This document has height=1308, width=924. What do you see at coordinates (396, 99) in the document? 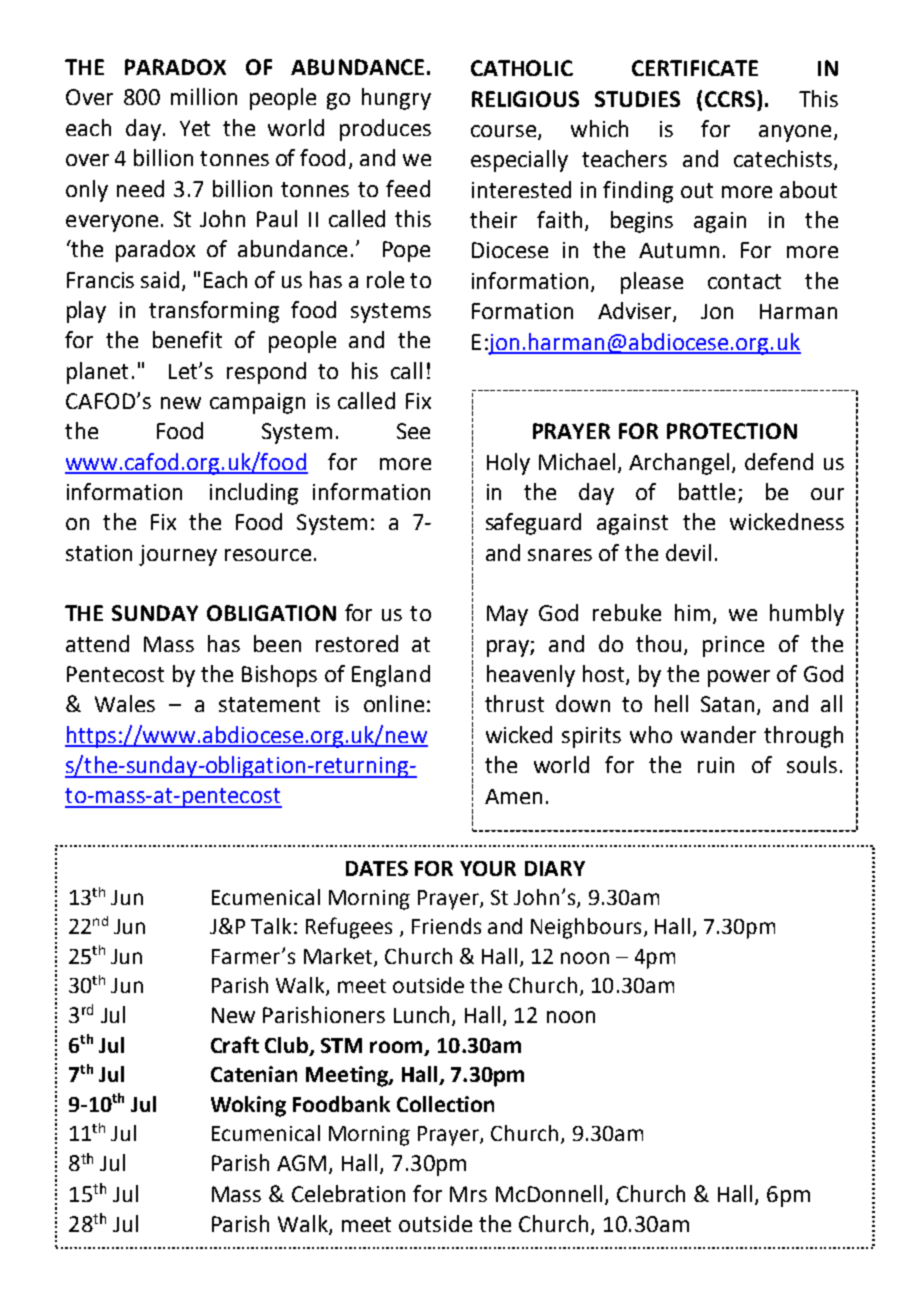
I see `hungry` at bounding box center [396, 99].
